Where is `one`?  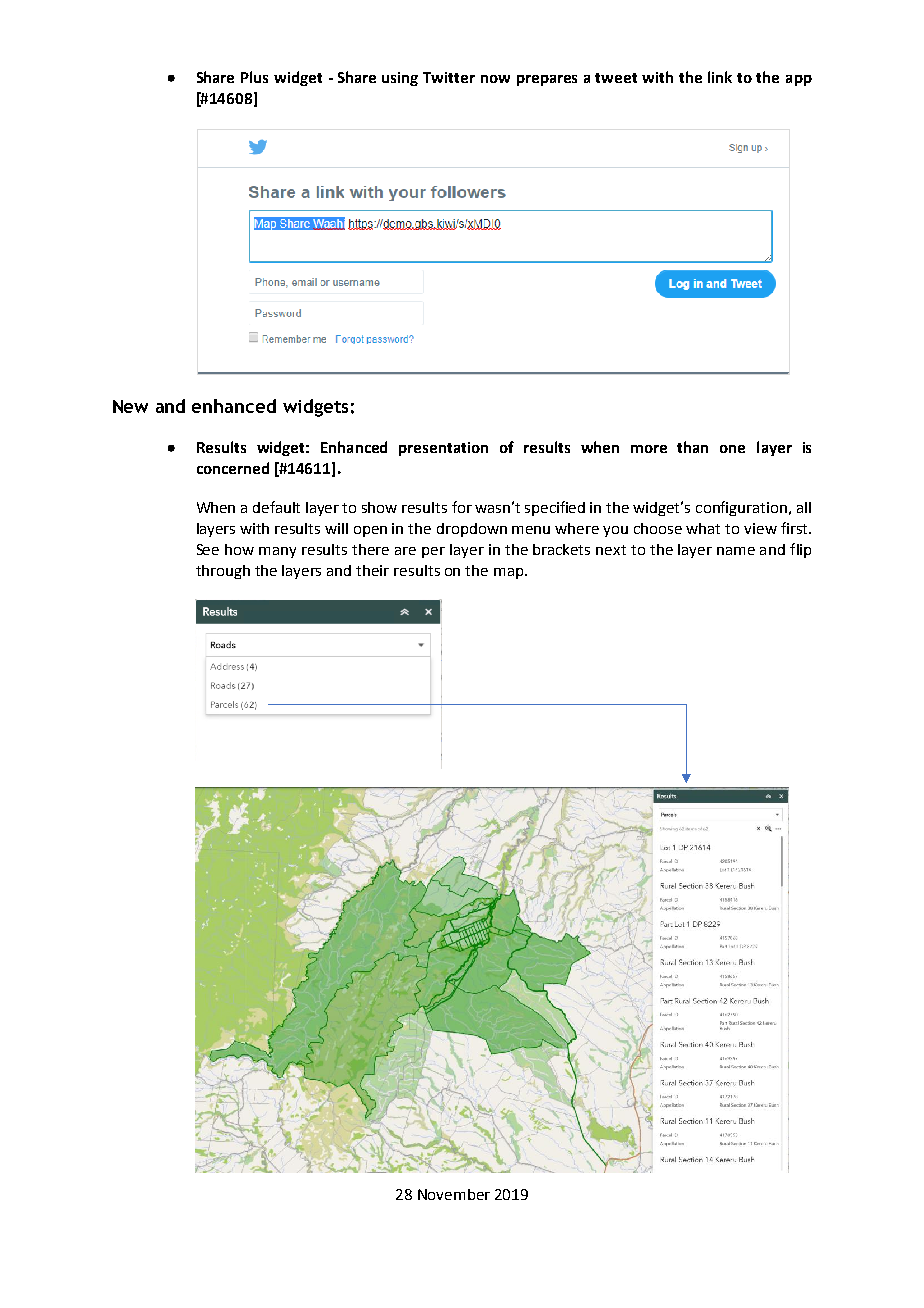 one is located at coordinates (732, 449).
